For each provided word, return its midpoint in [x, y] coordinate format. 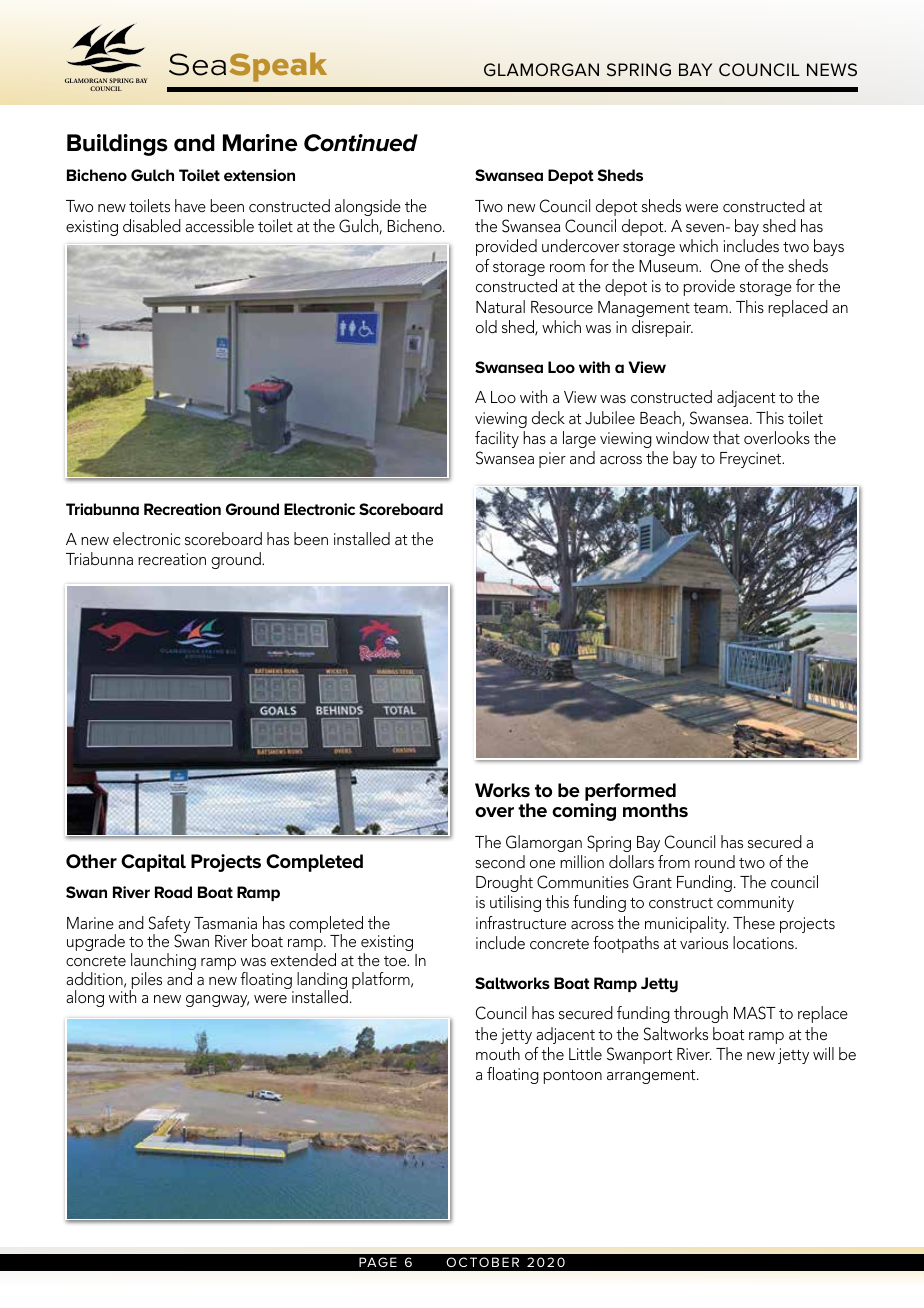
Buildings [117, 145]
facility [497, 439]
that [726, 437]
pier [552, 460]
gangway [217, 1001]
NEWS [832, 70]
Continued [361, 143]
